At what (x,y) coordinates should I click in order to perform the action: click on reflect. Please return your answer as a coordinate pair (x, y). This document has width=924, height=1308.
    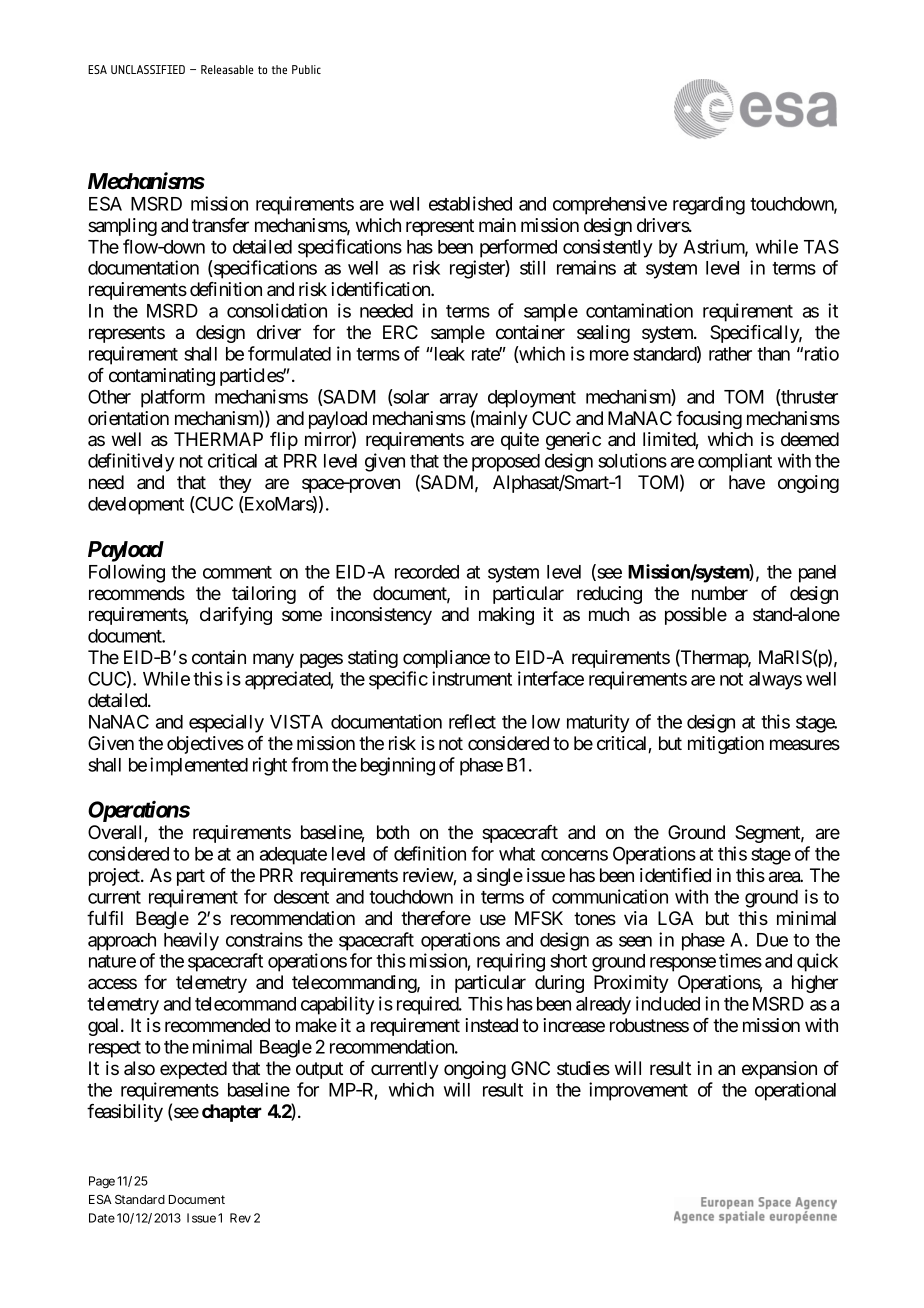
    Looking at the image, I should click on (472, 721).
